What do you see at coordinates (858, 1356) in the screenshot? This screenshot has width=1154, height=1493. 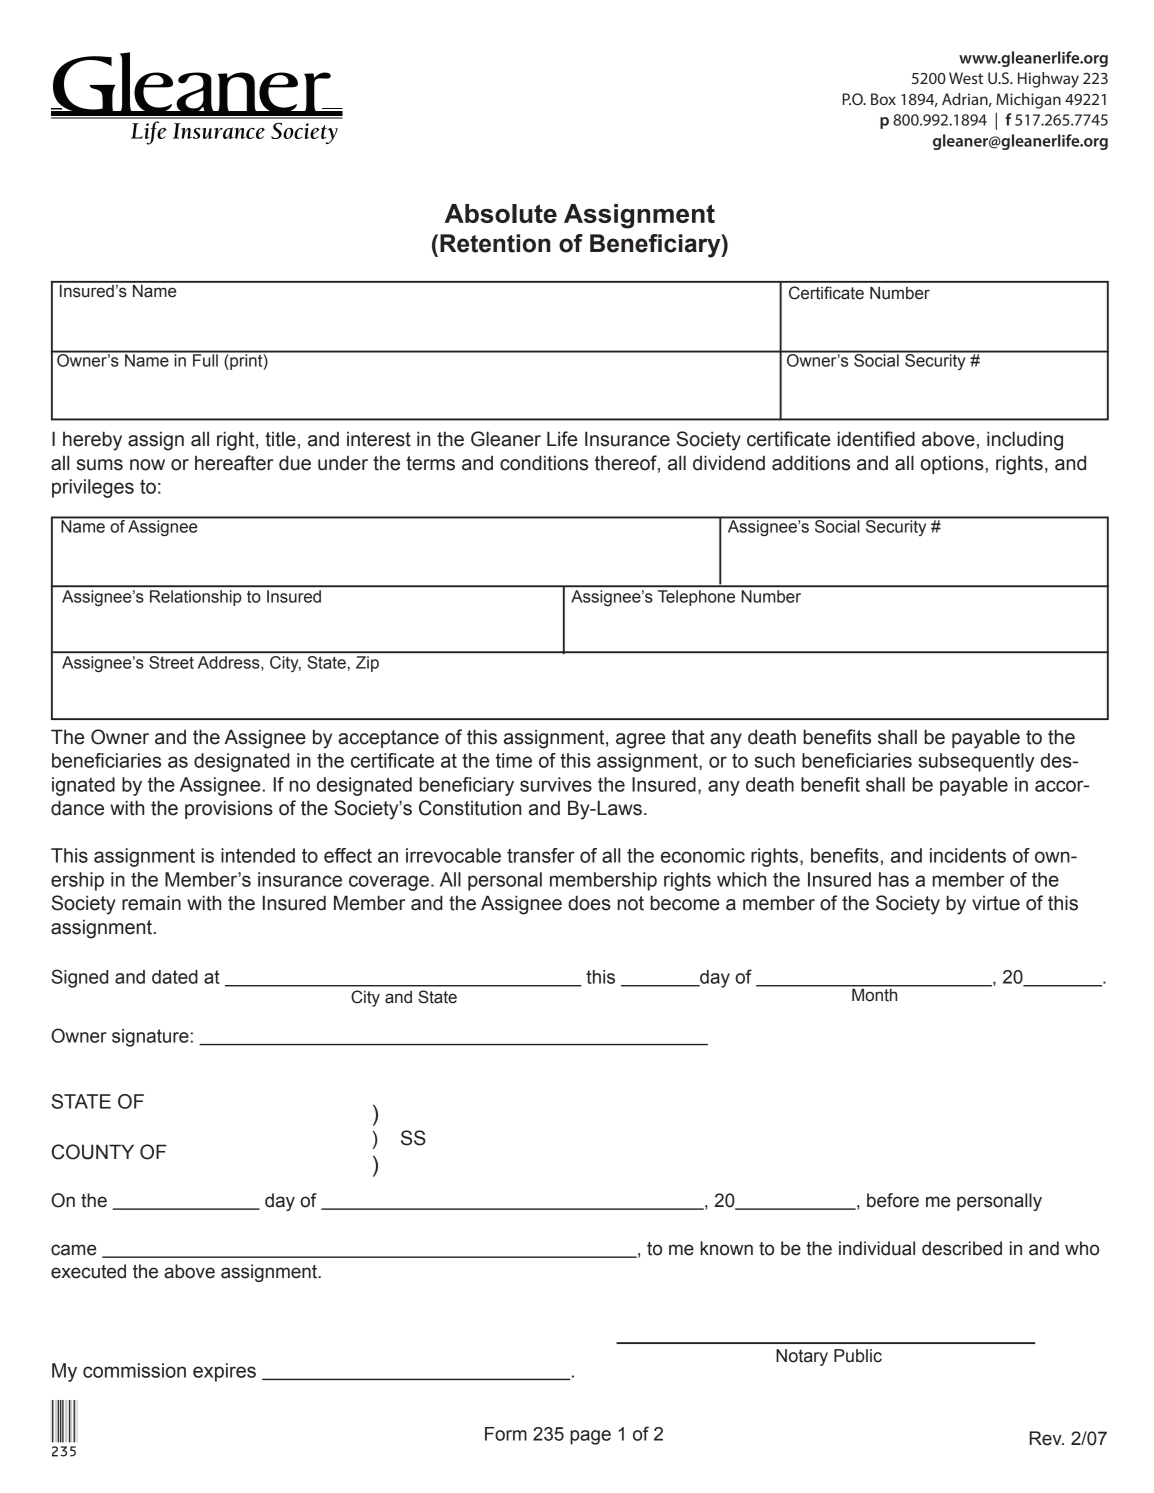 I see `Public` at bounding box center [858, 1356].
